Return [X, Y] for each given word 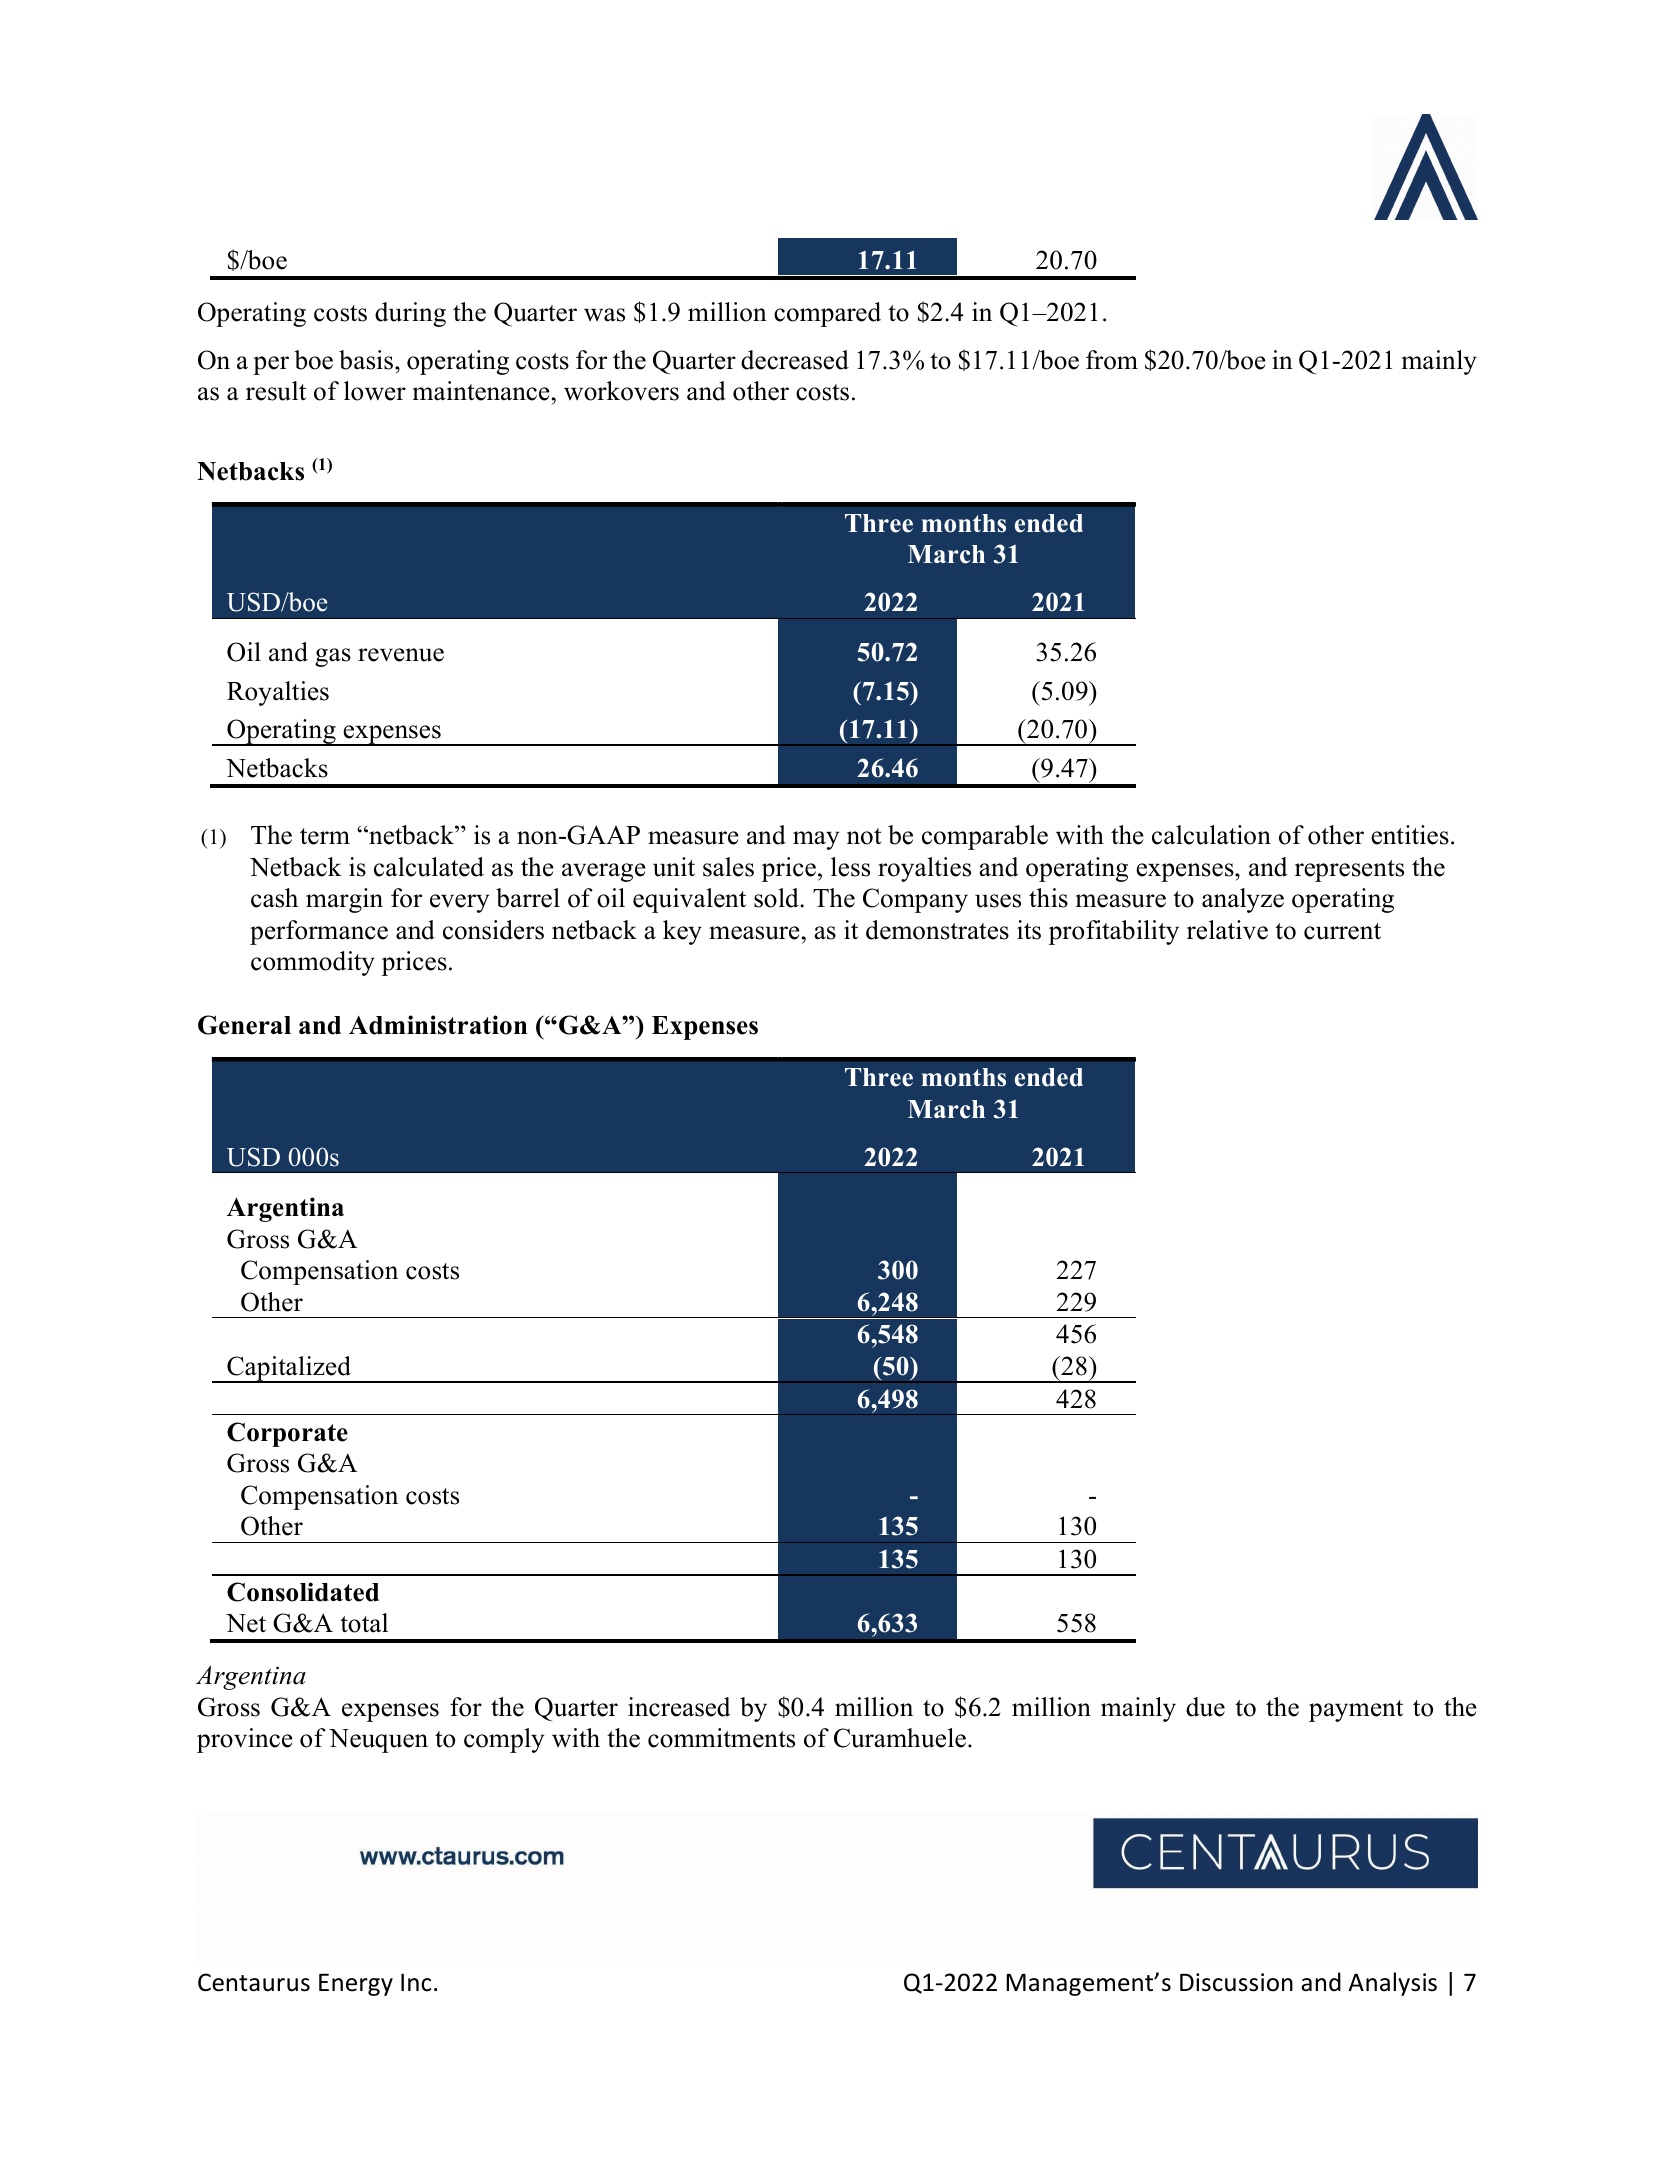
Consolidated [303, 1592]
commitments [721, 1738]
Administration [438, 1025]
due [1205, 1707]
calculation [1211, 835]
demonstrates [937, 930]
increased [679, 1707]
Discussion [1236, 1982]
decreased [795, 360]
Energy [356, 1985]
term [325, 836]
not [864, 836]
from [1112, 360]
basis [367, 360]
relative [1227, 930]
